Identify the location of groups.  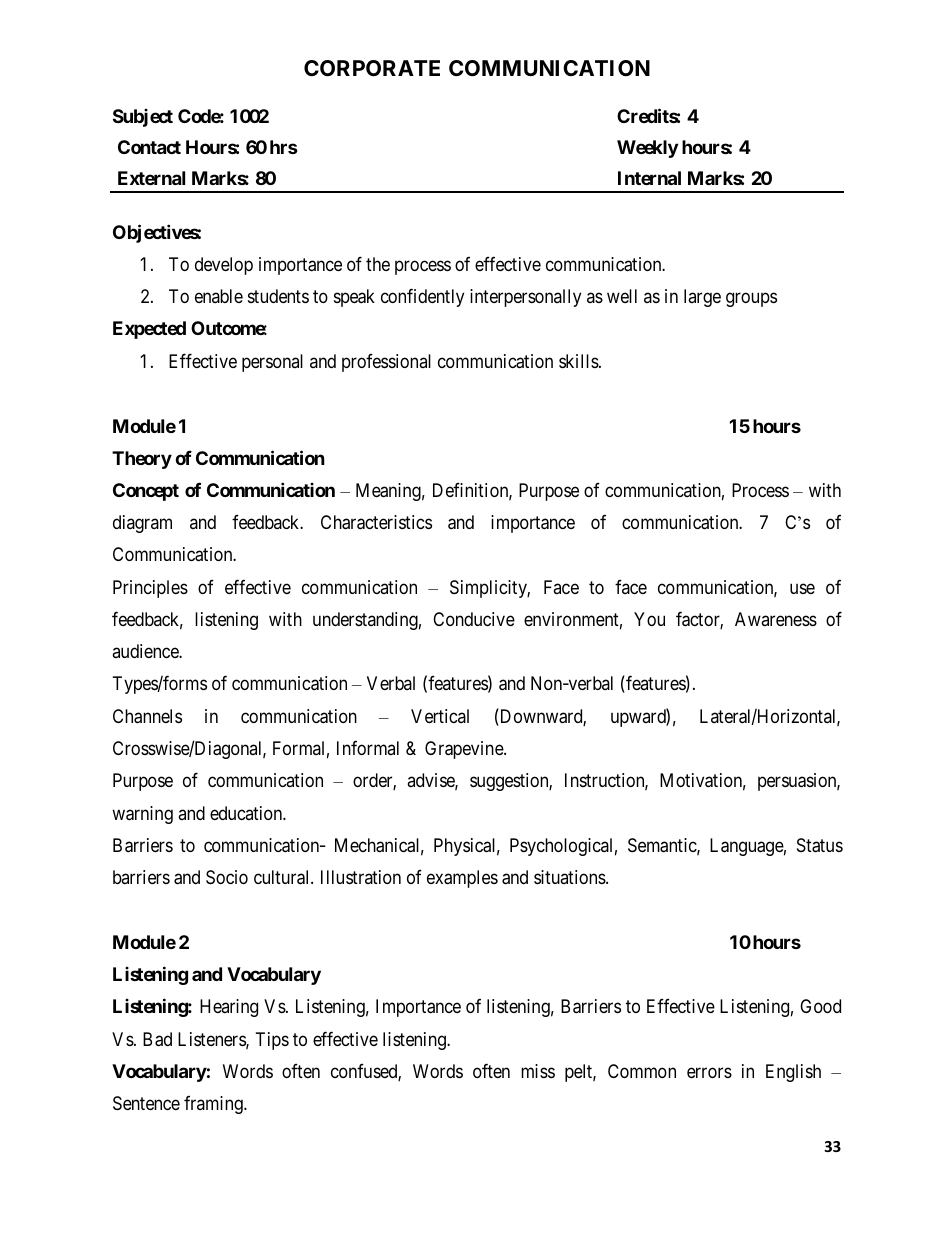
(751, 300).
